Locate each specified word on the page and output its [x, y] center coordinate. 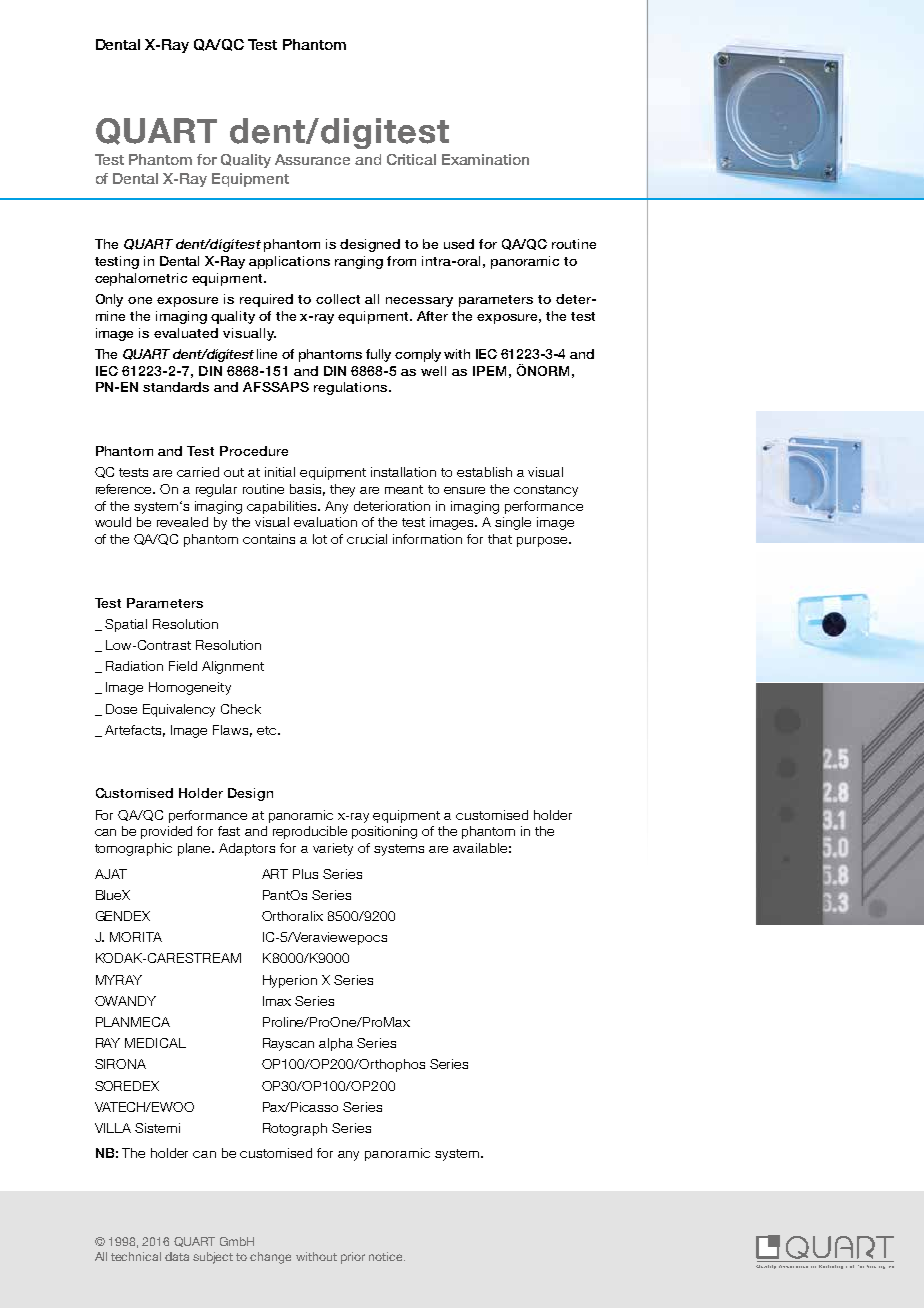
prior [353, 1258]
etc [266, 730]
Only [109, 300]
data [177, 1256]
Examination [485, 159]
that [500, 539]
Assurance [312, 159]
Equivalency [179, 710]
